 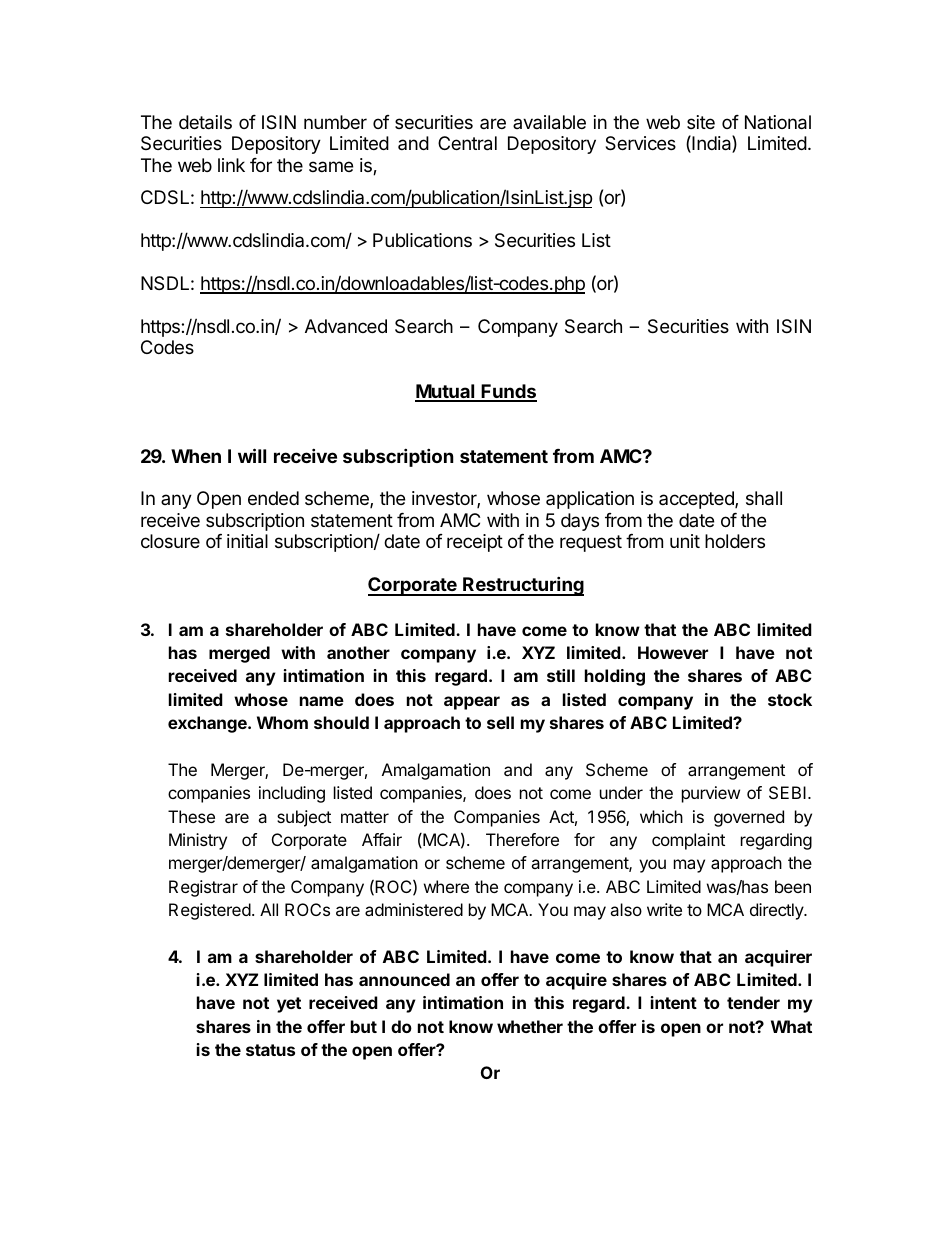 What do you see at coordinates (247, 541) in the screenshot?
I see `initial` at bounding box center [247, 541].
